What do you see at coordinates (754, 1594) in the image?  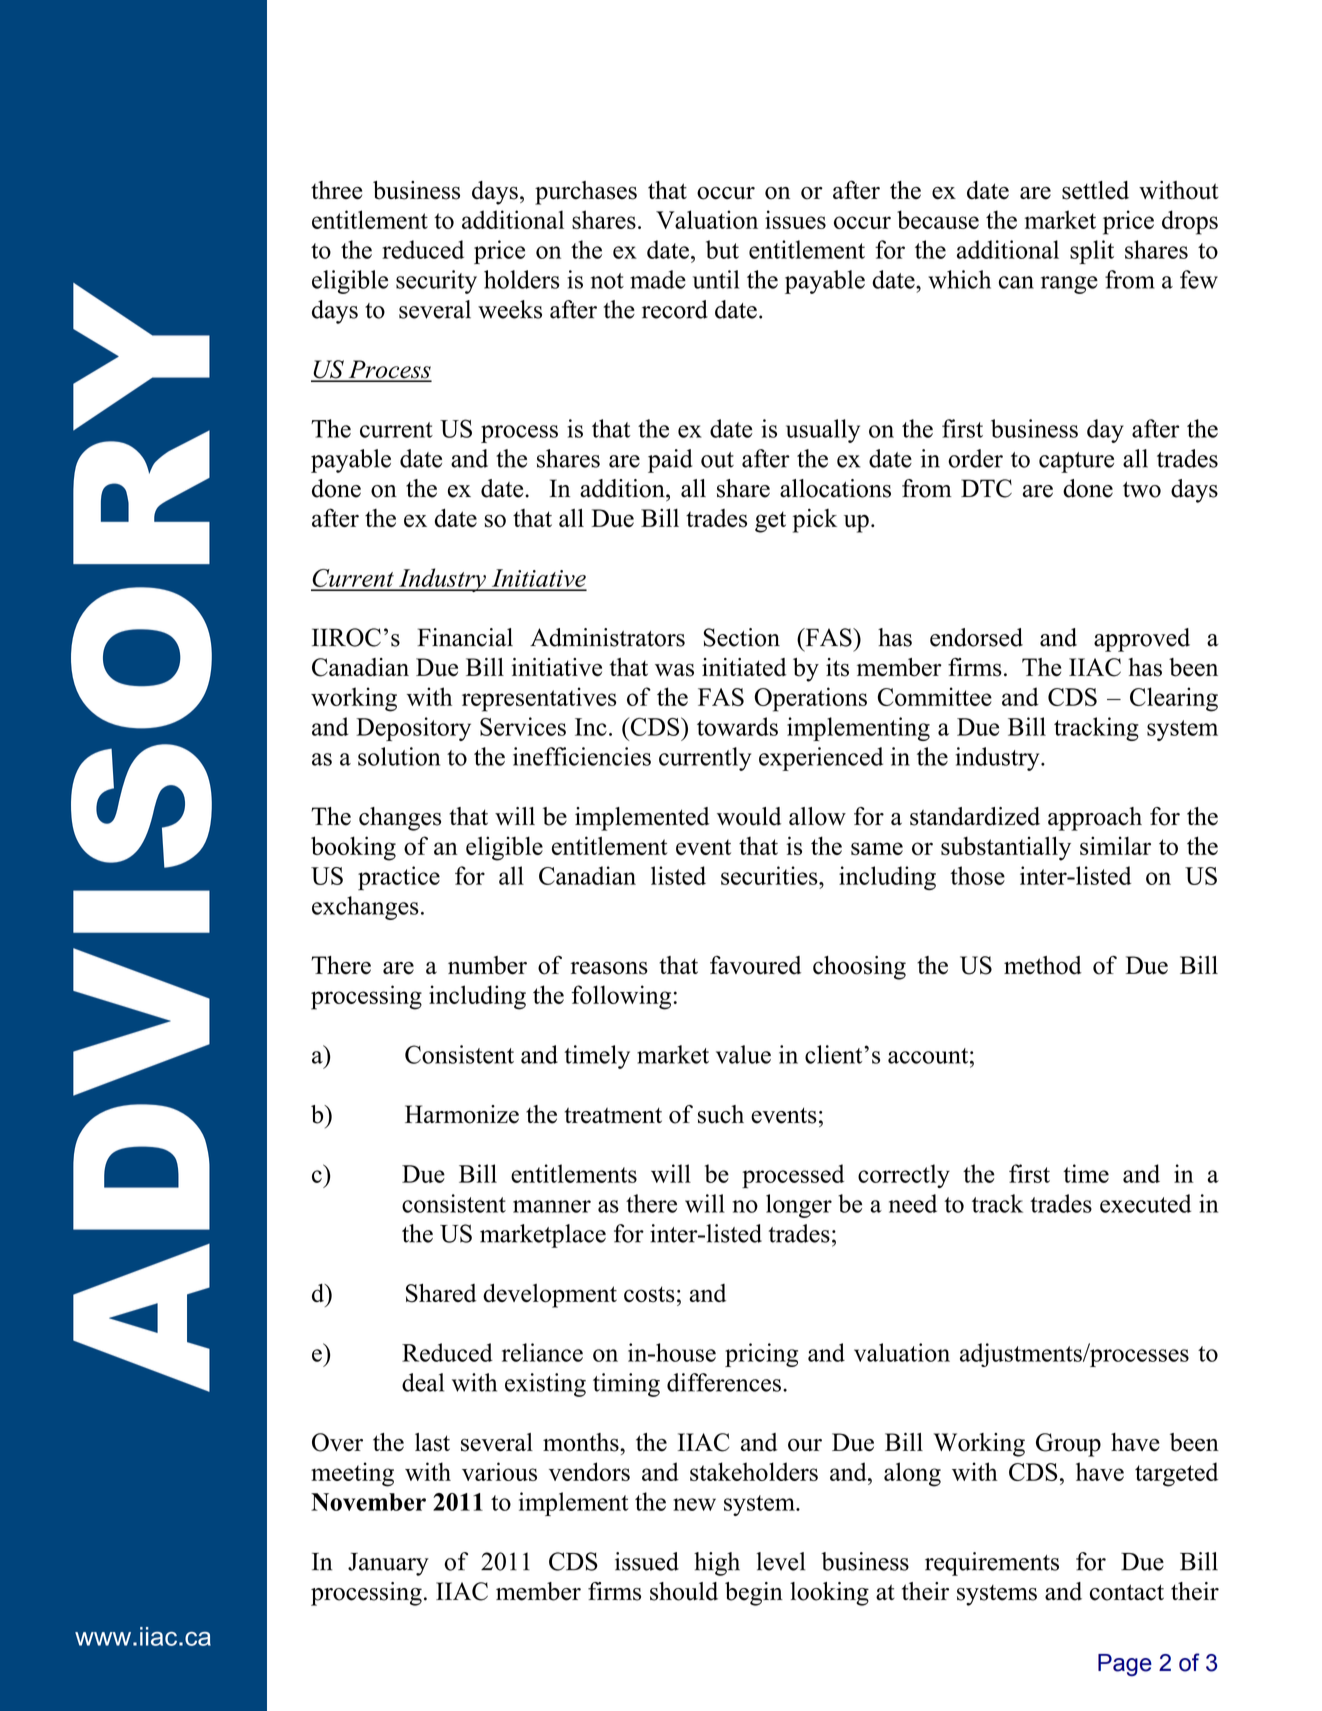 I see `begin` at bounding box center [754, 1594].
